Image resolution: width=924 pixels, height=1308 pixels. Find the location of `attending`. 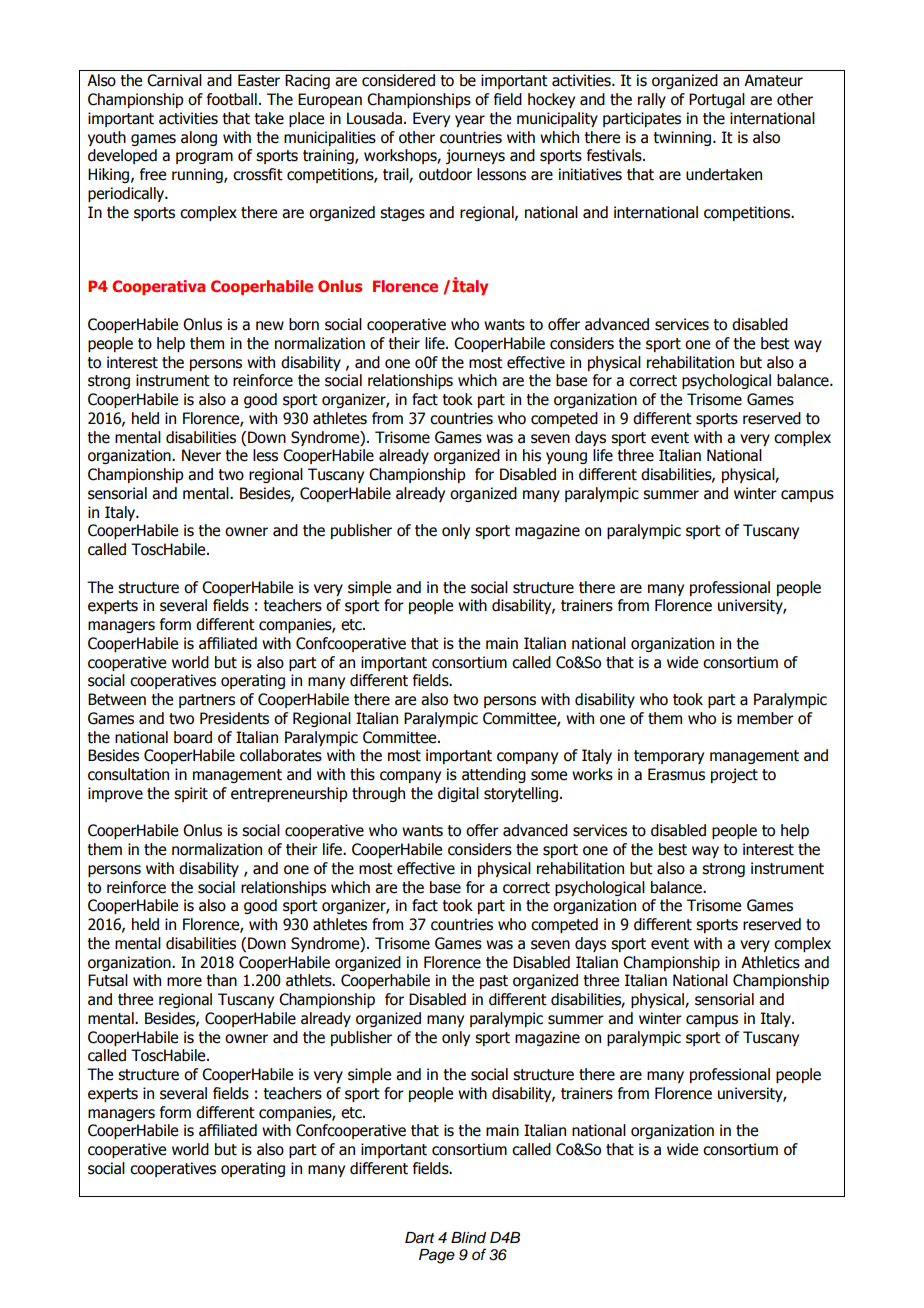

attending is located at coordinates (494, 775).
